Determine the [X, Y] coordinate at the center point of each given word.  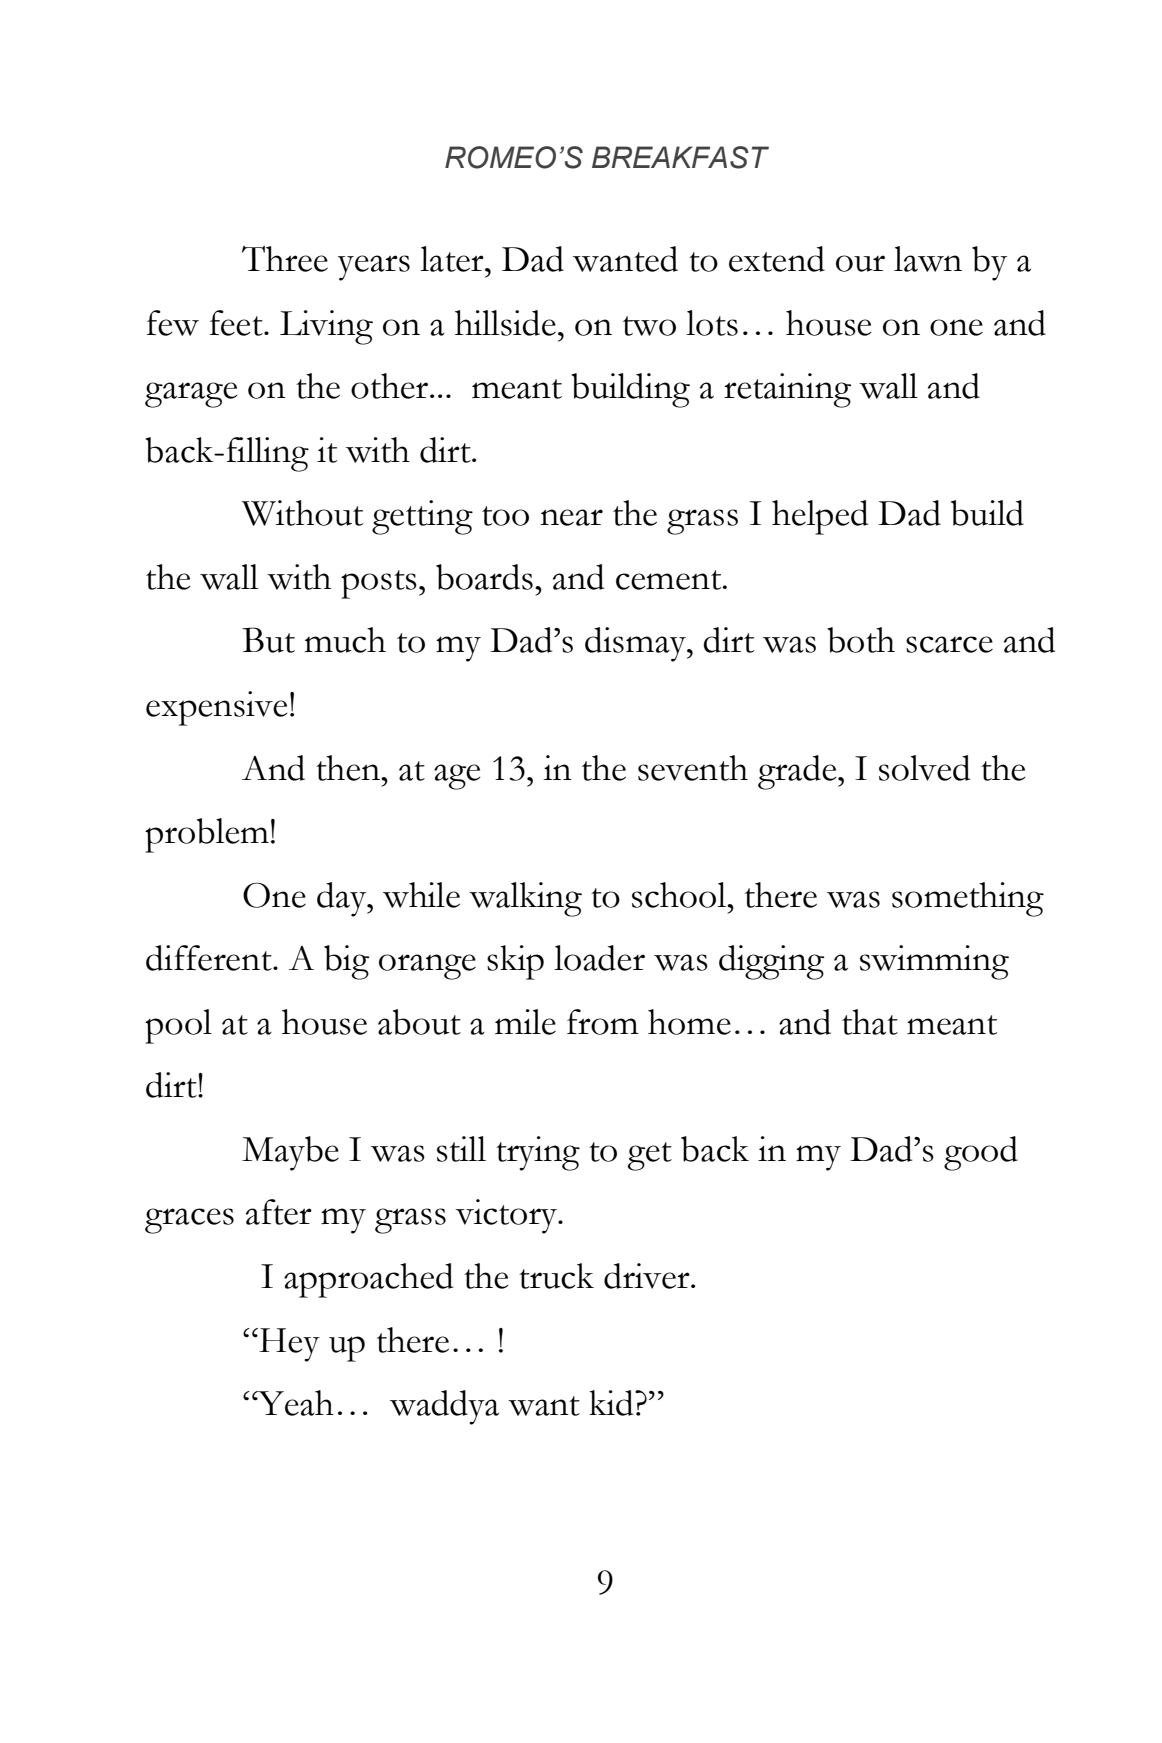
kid [612, 1403]
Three [285, 258]
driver [648, 1276]
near [571, 517]
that [870, 1022]
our [860, 263]
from [602, 1022]
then [349, 768]
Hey [288, 1345]
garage [191, 395]
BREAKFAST [680, 157]
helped [820, 517]
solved [924, 768]
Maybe [290, 1153]
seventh [693, 768]
